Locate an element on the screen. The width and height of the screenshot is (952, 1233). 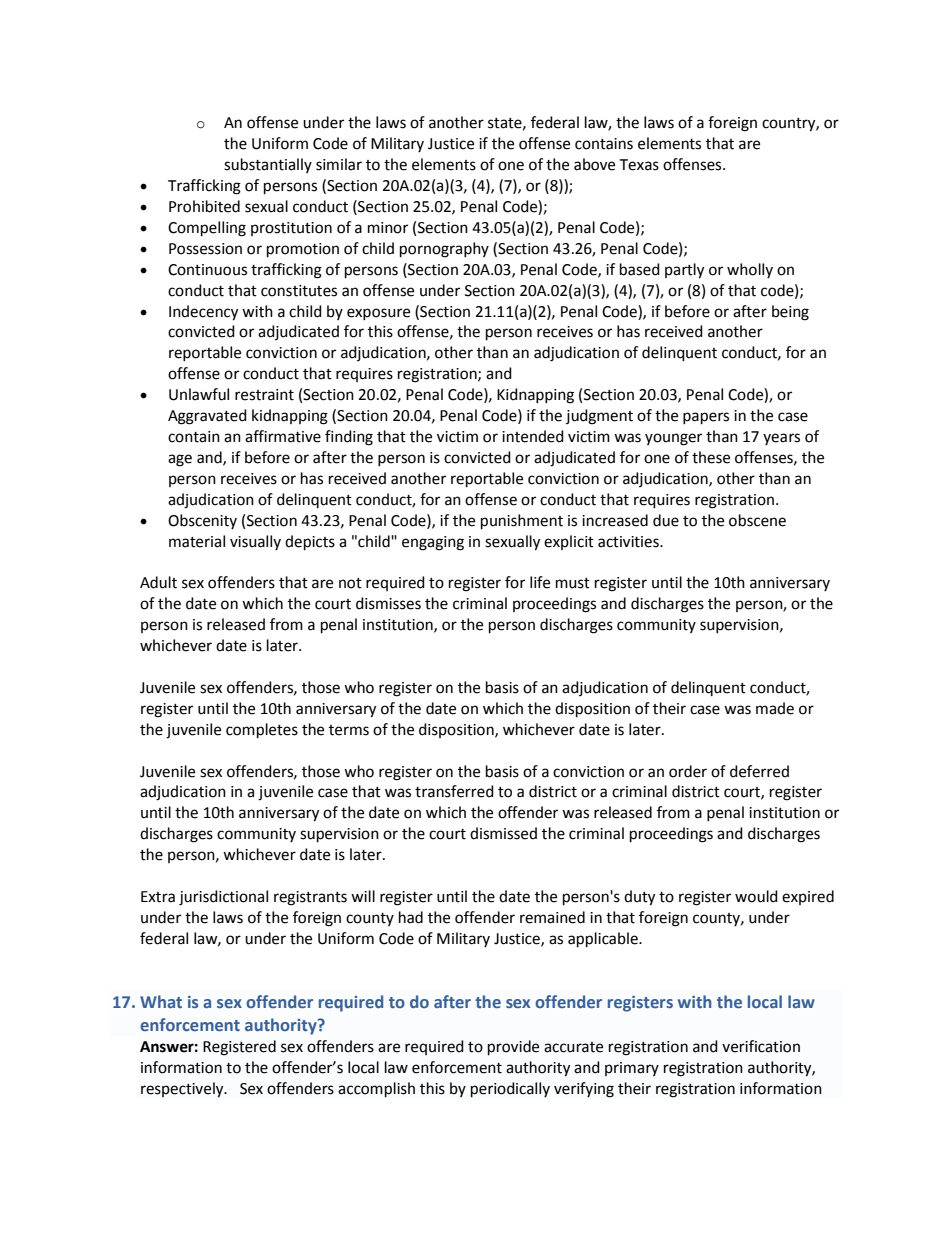
would is located at coordinates (756, 896).
